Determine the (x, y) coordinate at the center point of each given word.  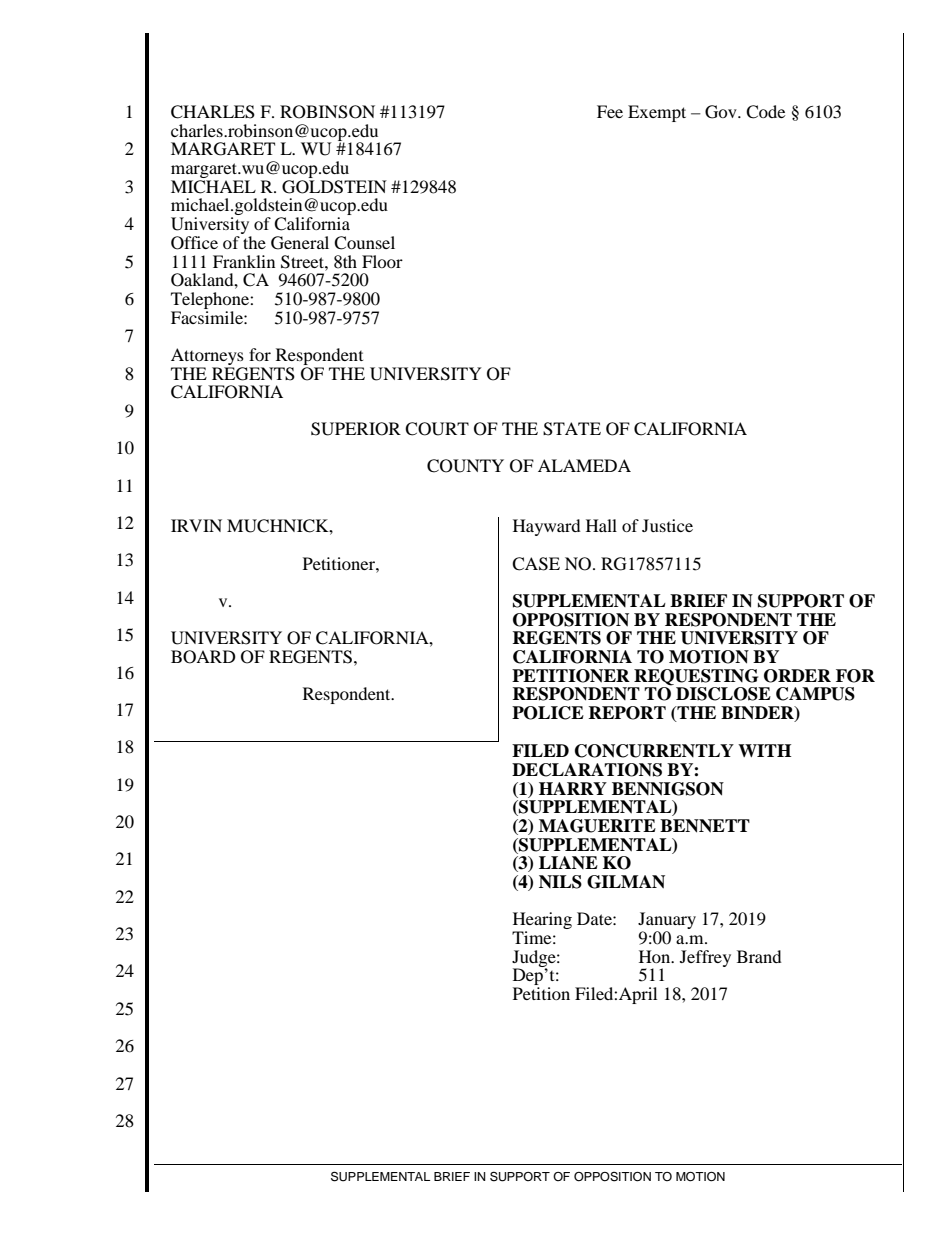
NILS (560, 882)
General (300, 243)
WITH (764, 750)
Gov (722, 112)
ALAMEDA (584, 465)
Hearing (542, 922)
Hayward (547, 527)
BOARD (203, 657)
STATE (572, 429)
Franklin (244, 261)
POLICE (548, 713)
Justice (667, 525)
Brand (759, 956)
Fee (610, 111)
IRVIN (196, 525)
